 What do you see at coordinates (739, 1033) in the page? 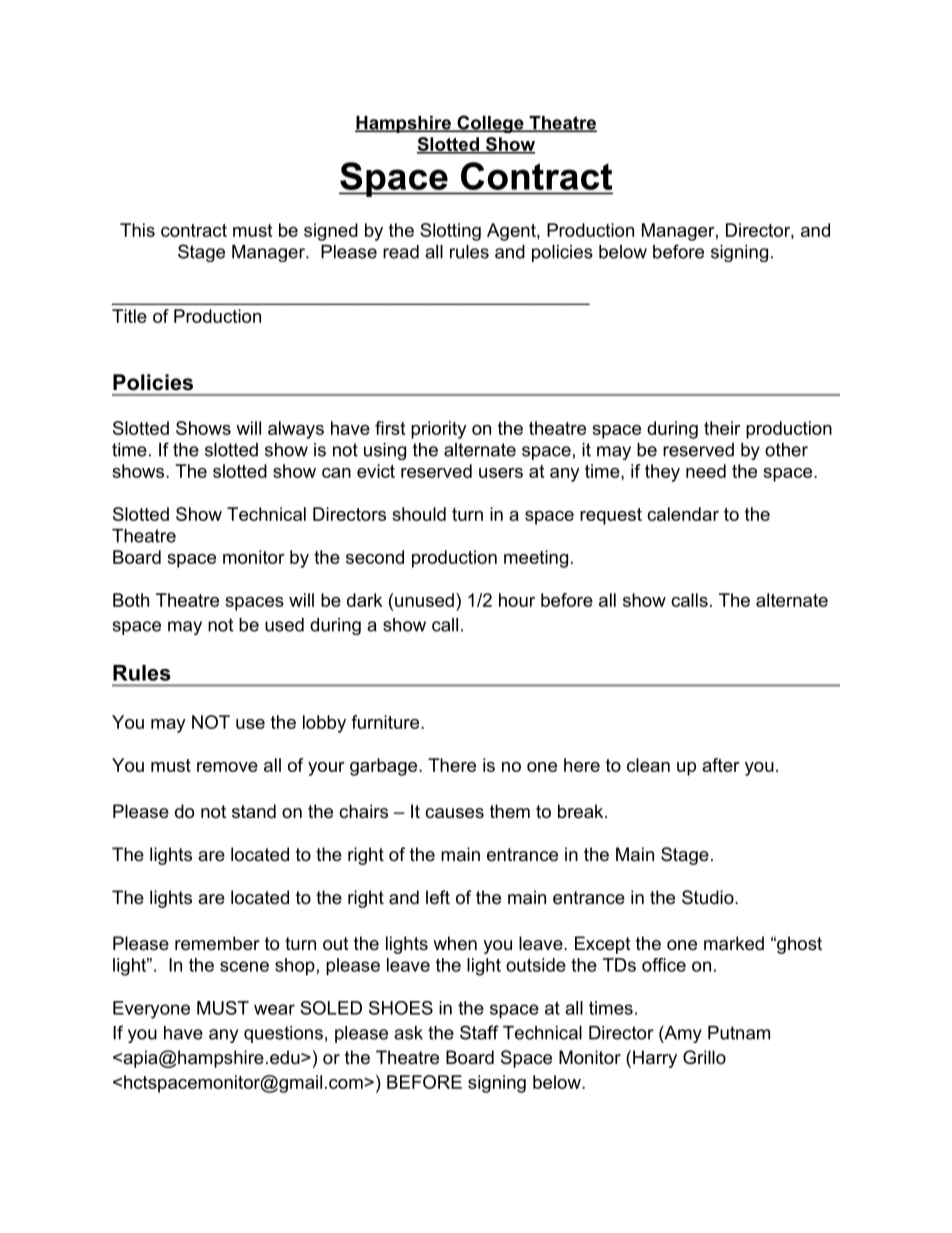
I see `Putnam` at bounding box center [739, 1033].
